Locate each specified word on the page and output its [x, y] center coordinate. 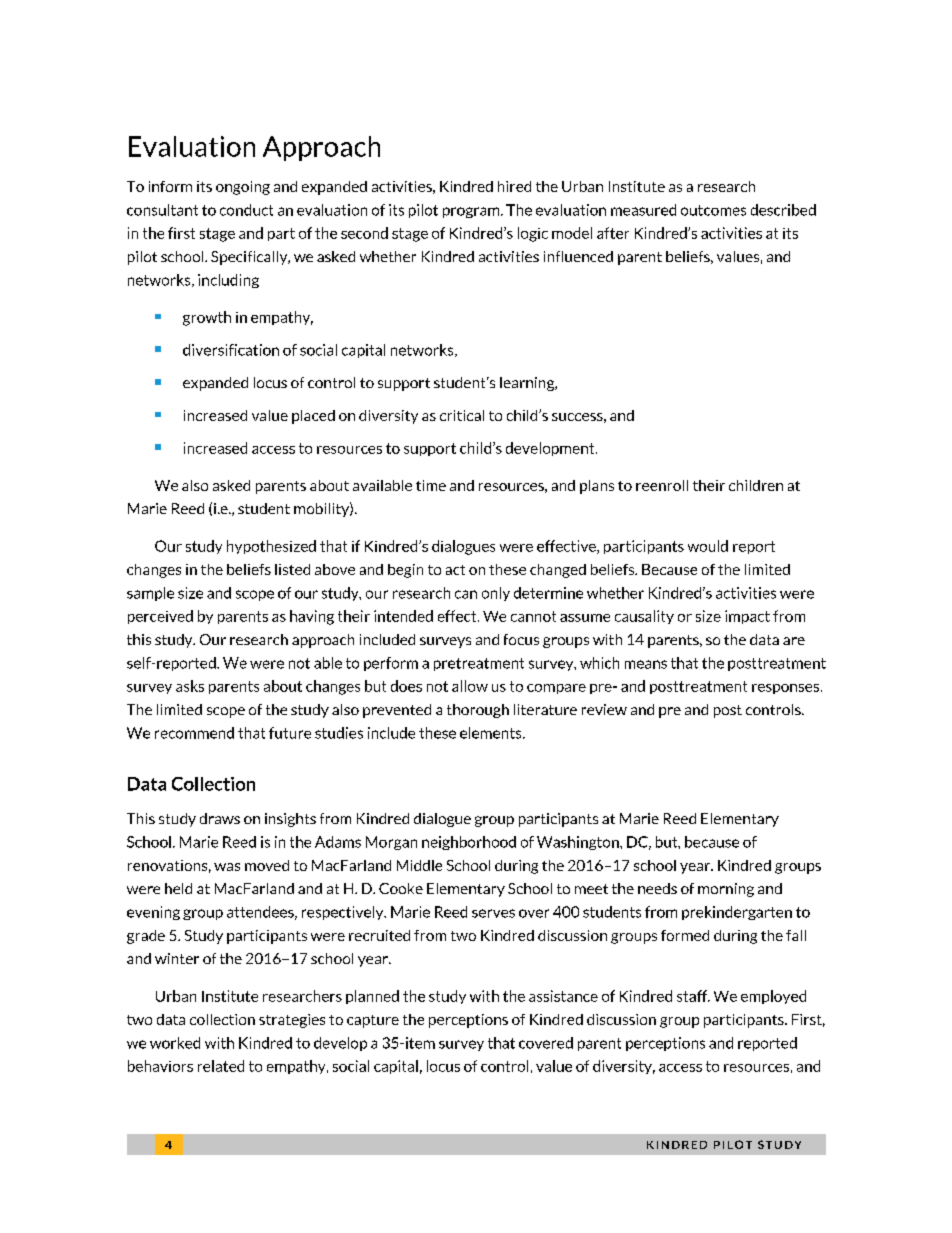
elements [492, 733]
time [431, 485]
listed [292, 569]
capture [373, 1021]
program [472, 212]
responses [787, 689]
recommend [194, 733]
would [708, 546]
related [221, 1066]
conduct [246, 210]
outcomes [713, 210]
